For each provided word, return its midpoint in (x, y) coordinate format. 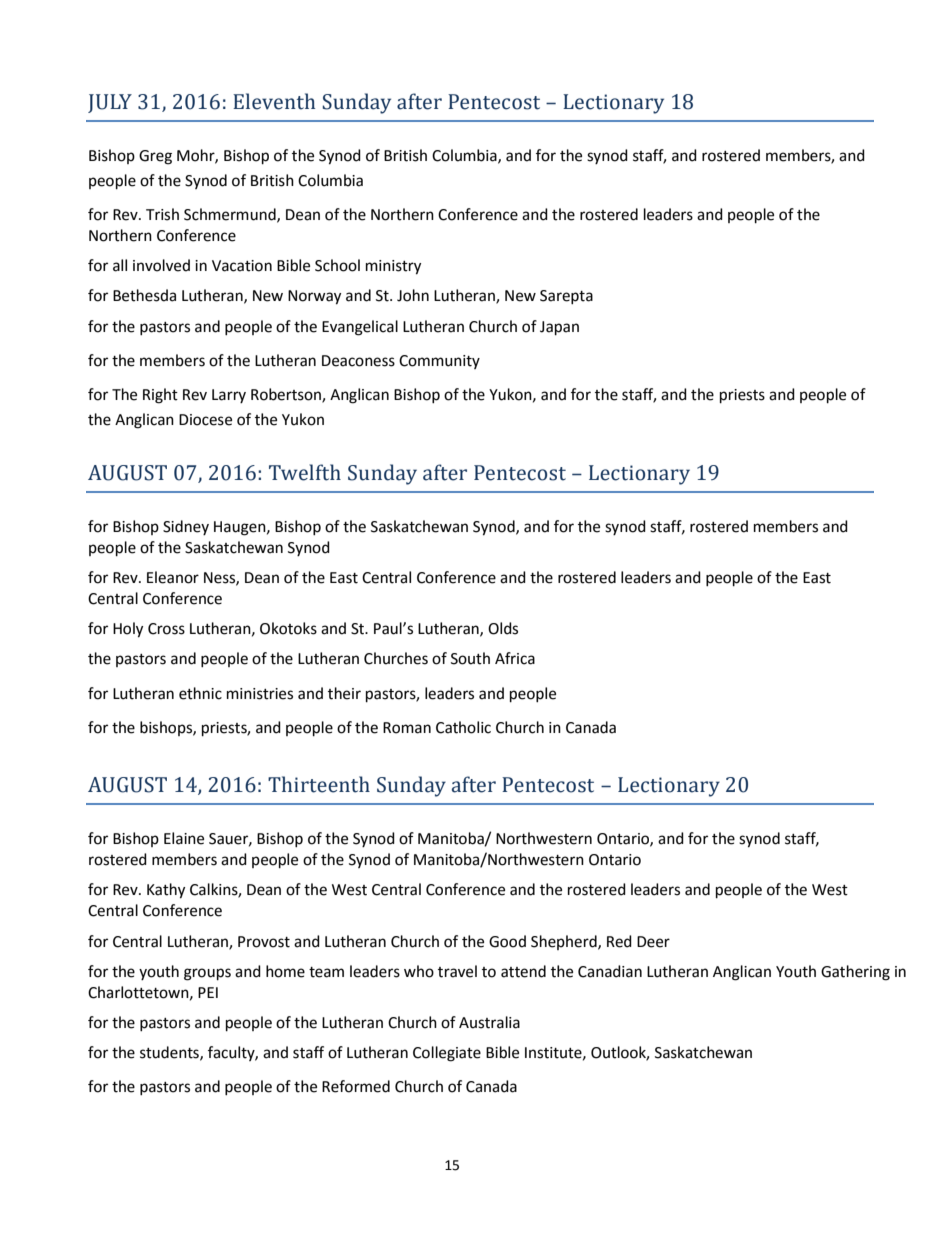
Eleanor (173, 577)
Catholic (463, 727)
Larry (229, 396)
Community (439, 362)
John (413, 295)
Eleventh (274, 101)
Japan (559, 328)
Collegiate (447, 1054)
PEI (208, 992)
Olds (503, 628)
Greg (155, 157)
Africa (515, 658)
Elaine (184, 838)
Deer (653, 942)
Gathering (855, 973)
